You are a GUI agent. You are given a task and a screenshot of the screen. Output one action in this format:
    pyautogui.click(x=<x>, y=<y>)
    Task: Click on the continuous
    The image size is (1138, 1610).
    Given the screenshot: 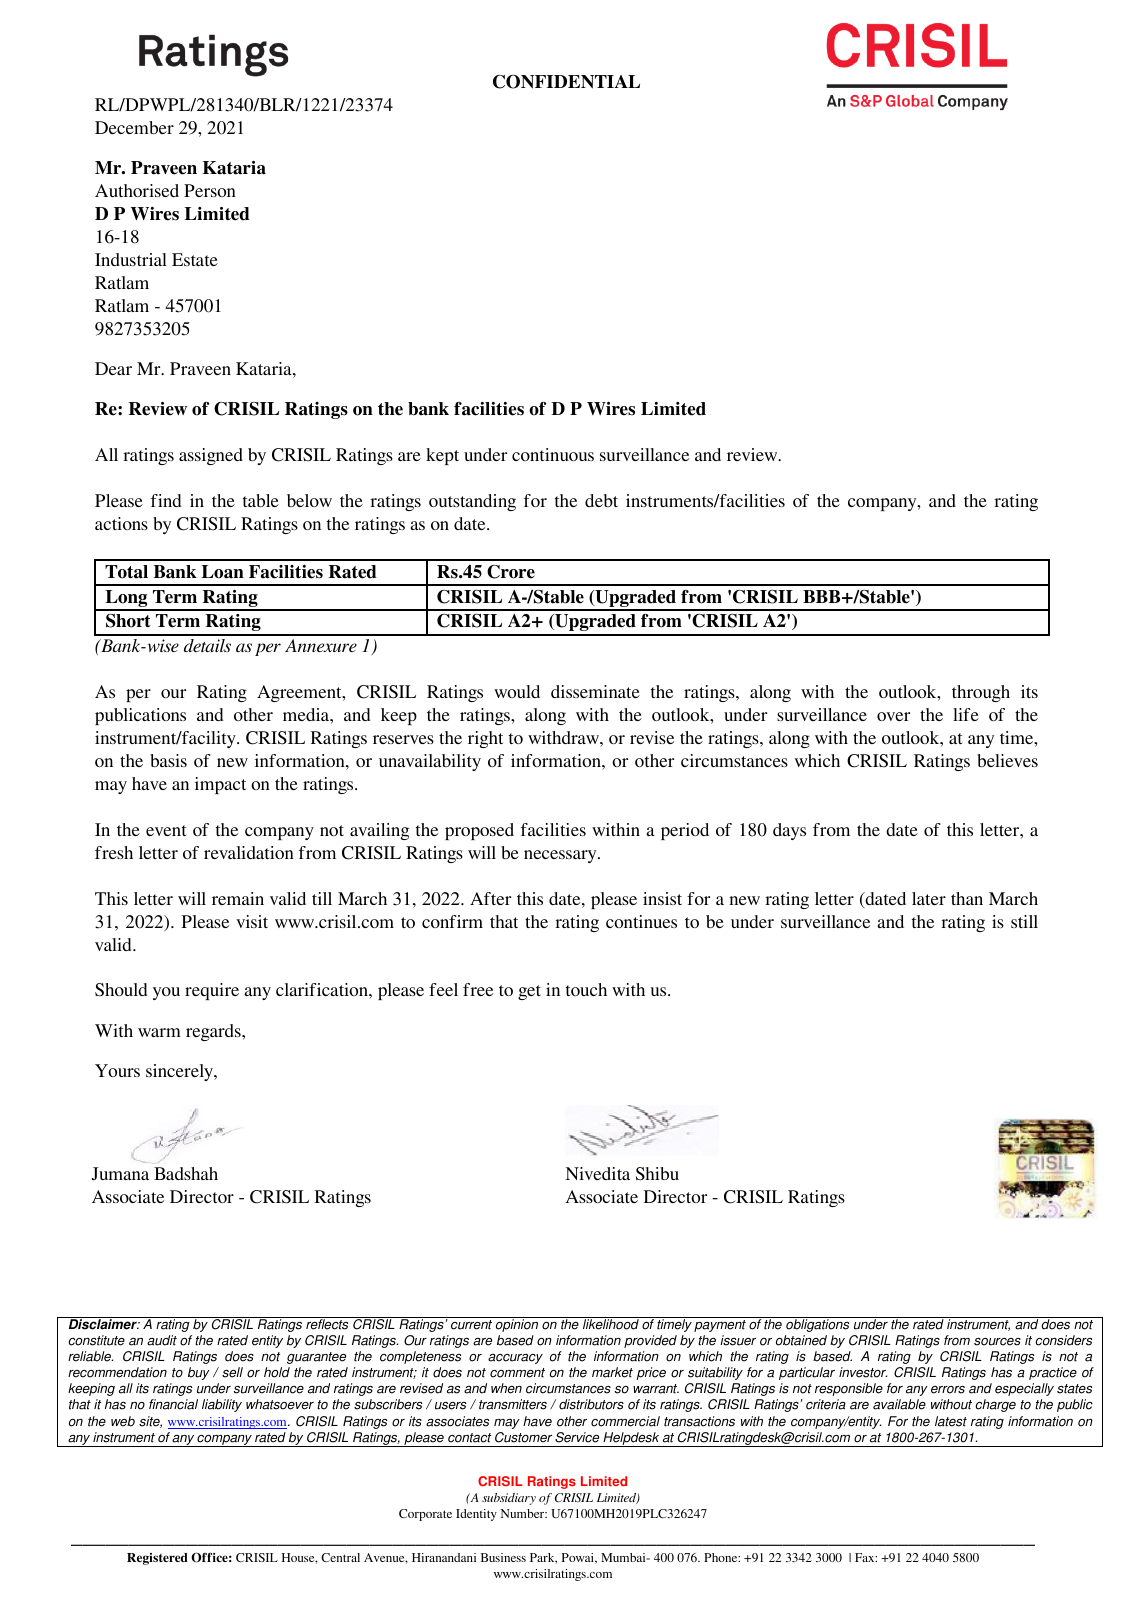 What is the action you would take?
    pyautogui.click(x=553, y=454)
